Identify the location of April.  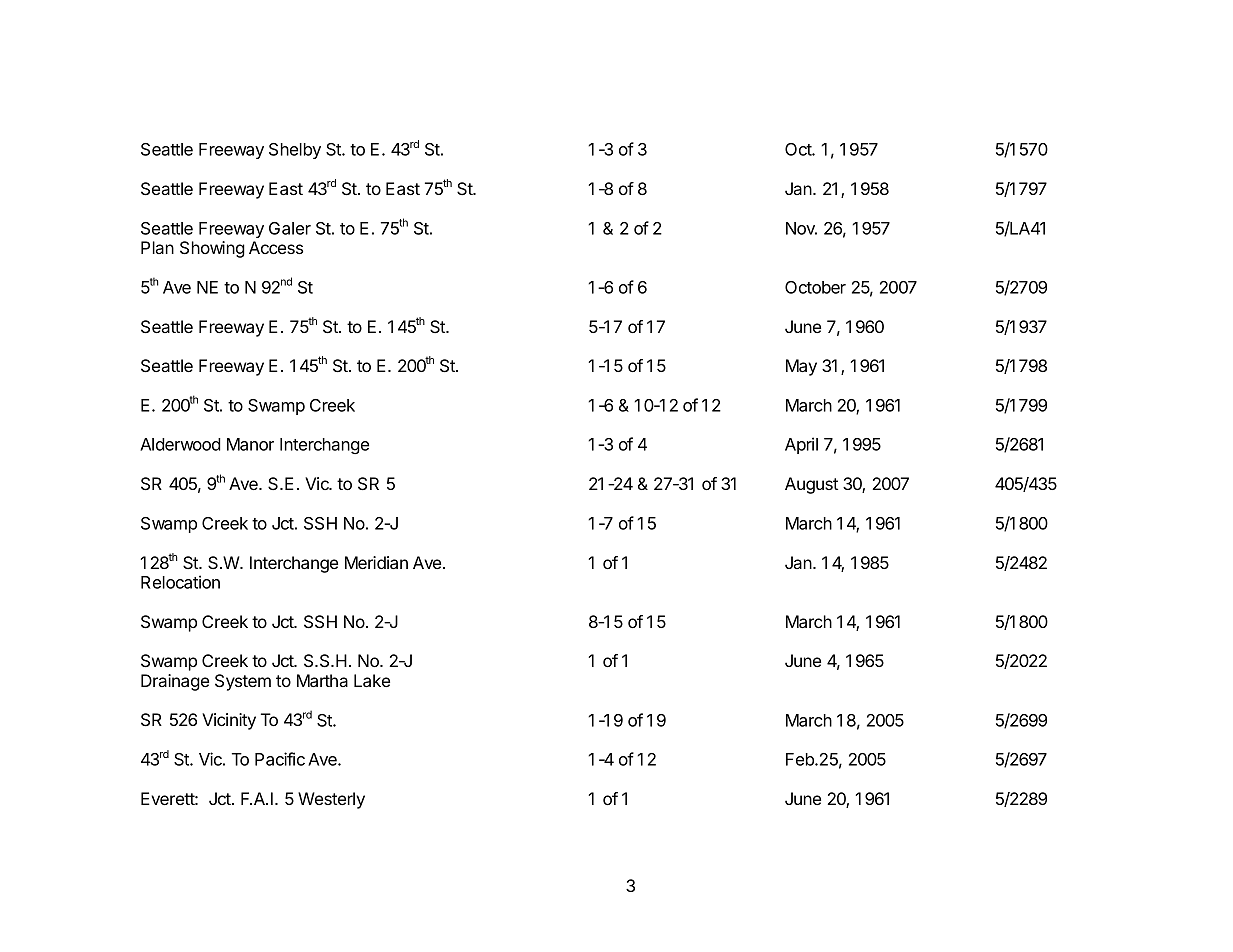
(801, 445).
